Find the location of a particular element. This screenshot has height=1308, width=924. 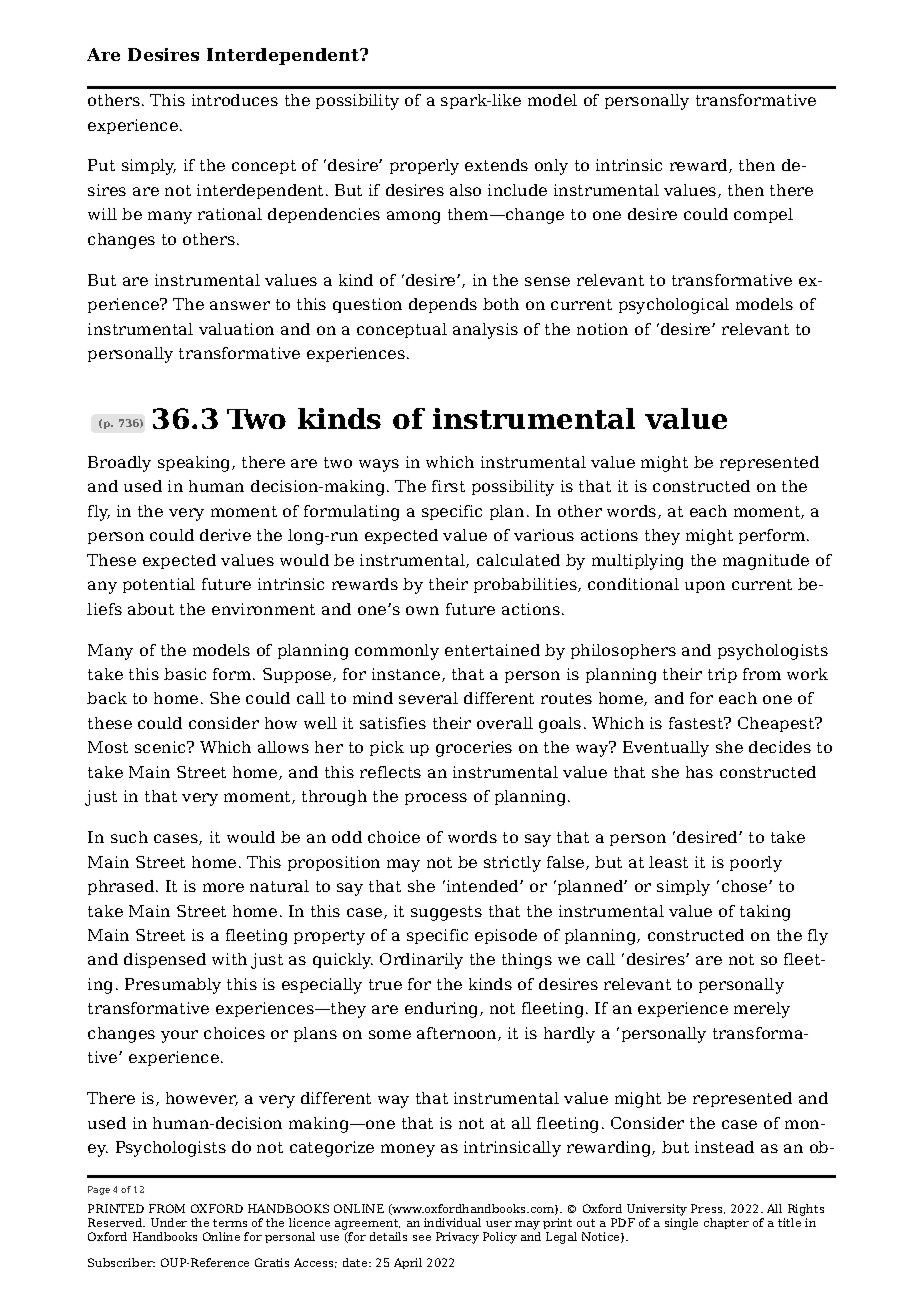

compel is located at coordinates (763, 215).
